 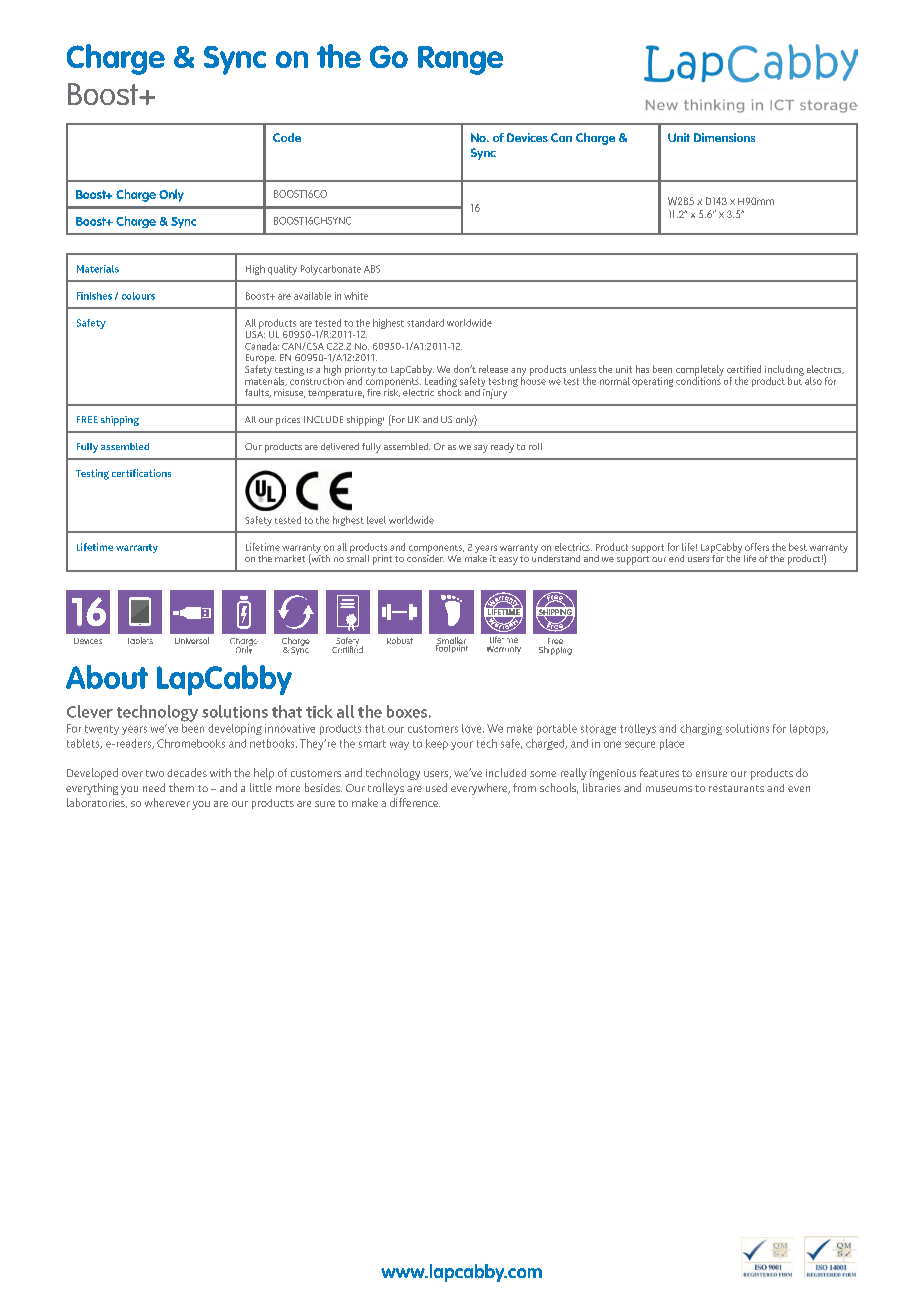 What do you see at coordinates (527, 137) in the image?
I see `Devices` at bounding box center [527, 137].
